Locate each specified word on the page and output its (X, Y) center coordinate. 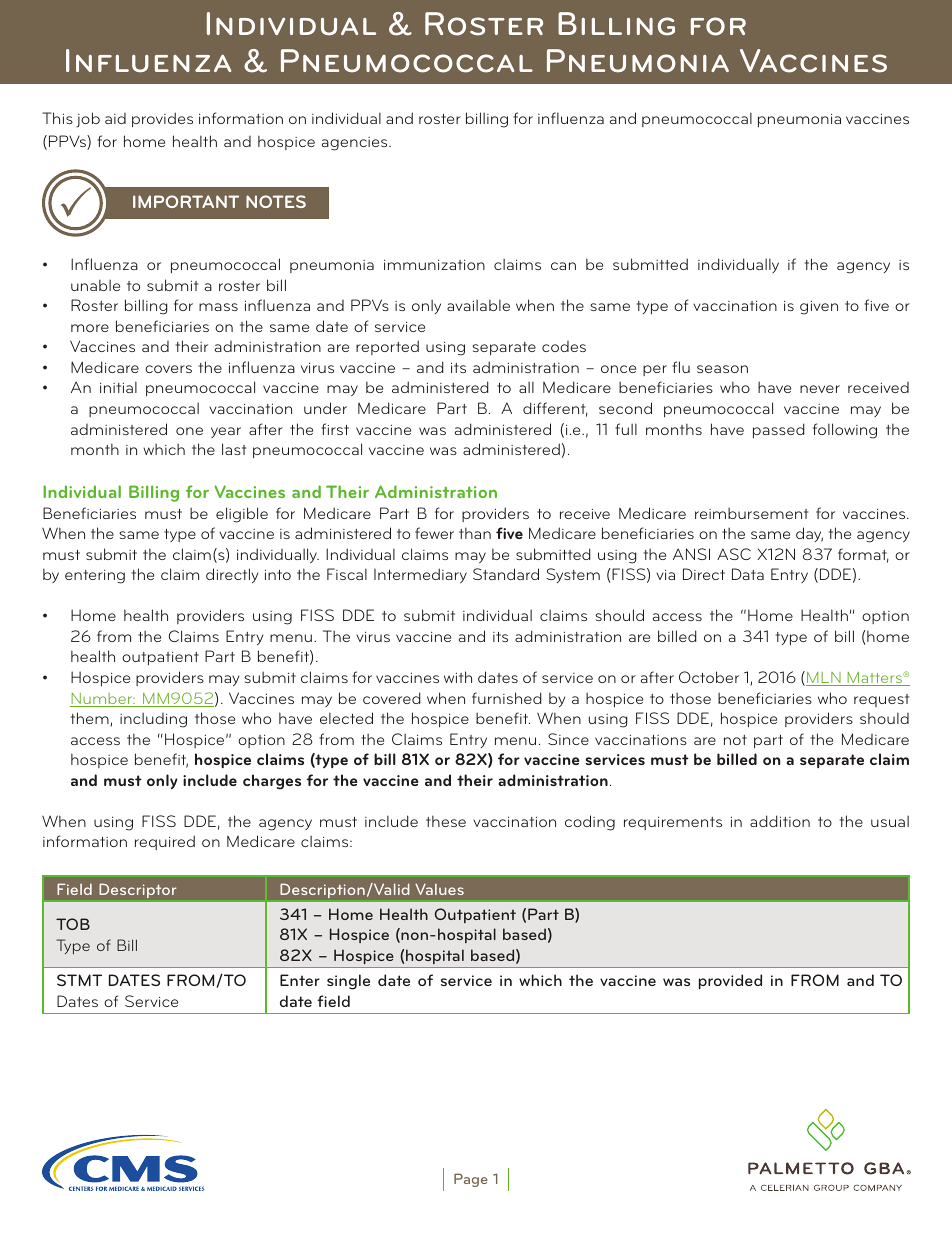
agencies (356, 144)
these (446, 821)
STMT (79, 980)
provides (162, 119)
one (189, 431)
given (819, 307)
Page (471, 1180)
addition (780, 821)
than (475, 533)
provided (730, 982)
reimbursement (751, 513)
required (165, 842)
